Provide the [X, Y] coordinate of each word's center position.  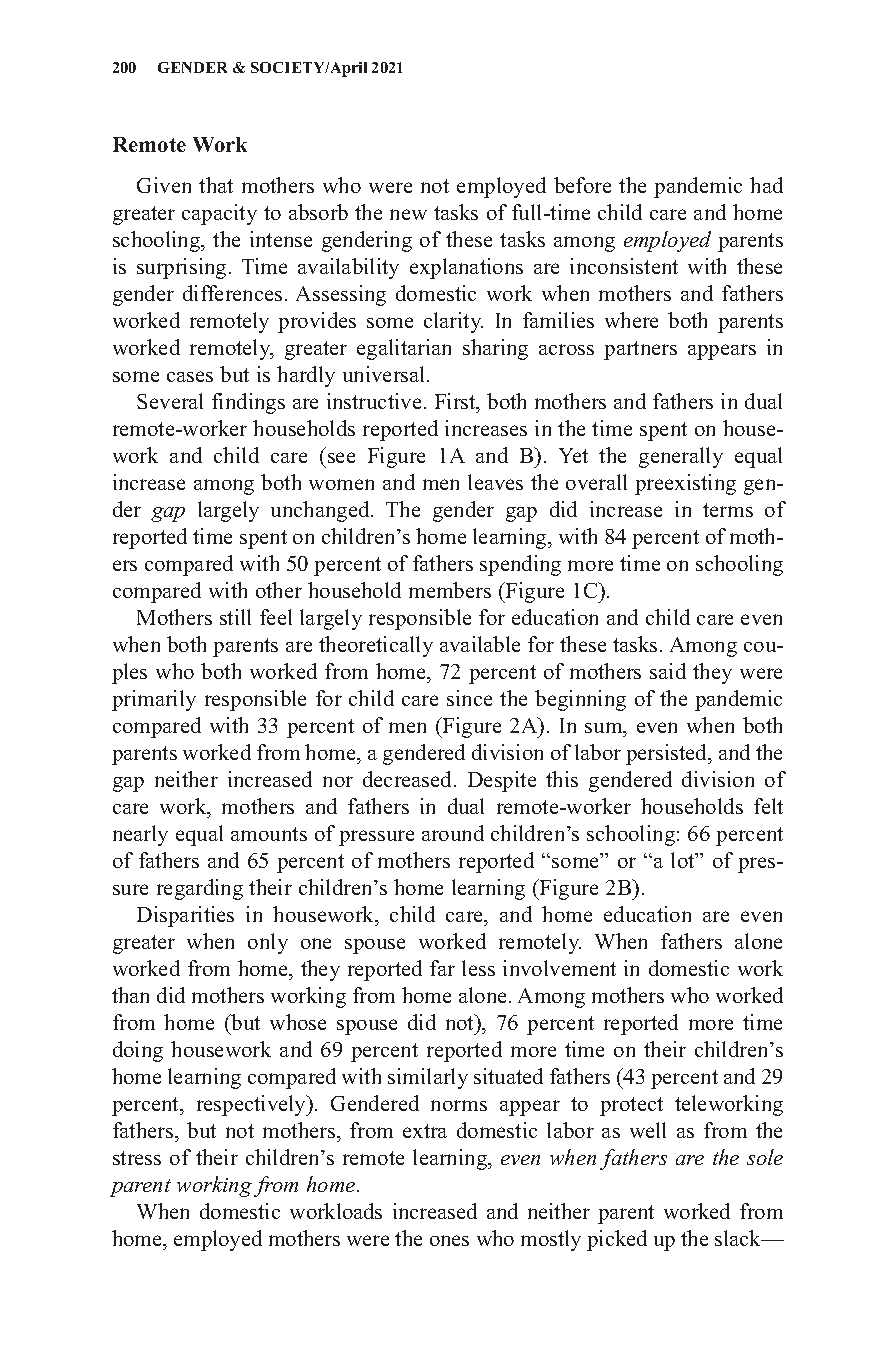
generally [681, 457]
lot [684, 860]
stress [137, 1158]
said [668, 671]
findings [248, 403]
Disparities [185, 916]
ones [449, 1240]
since [469, 698]
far [442, 968]
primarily [154, 700]
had [766, 185]
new [408, 214]
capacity [219, 214]
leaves [495, 482]
